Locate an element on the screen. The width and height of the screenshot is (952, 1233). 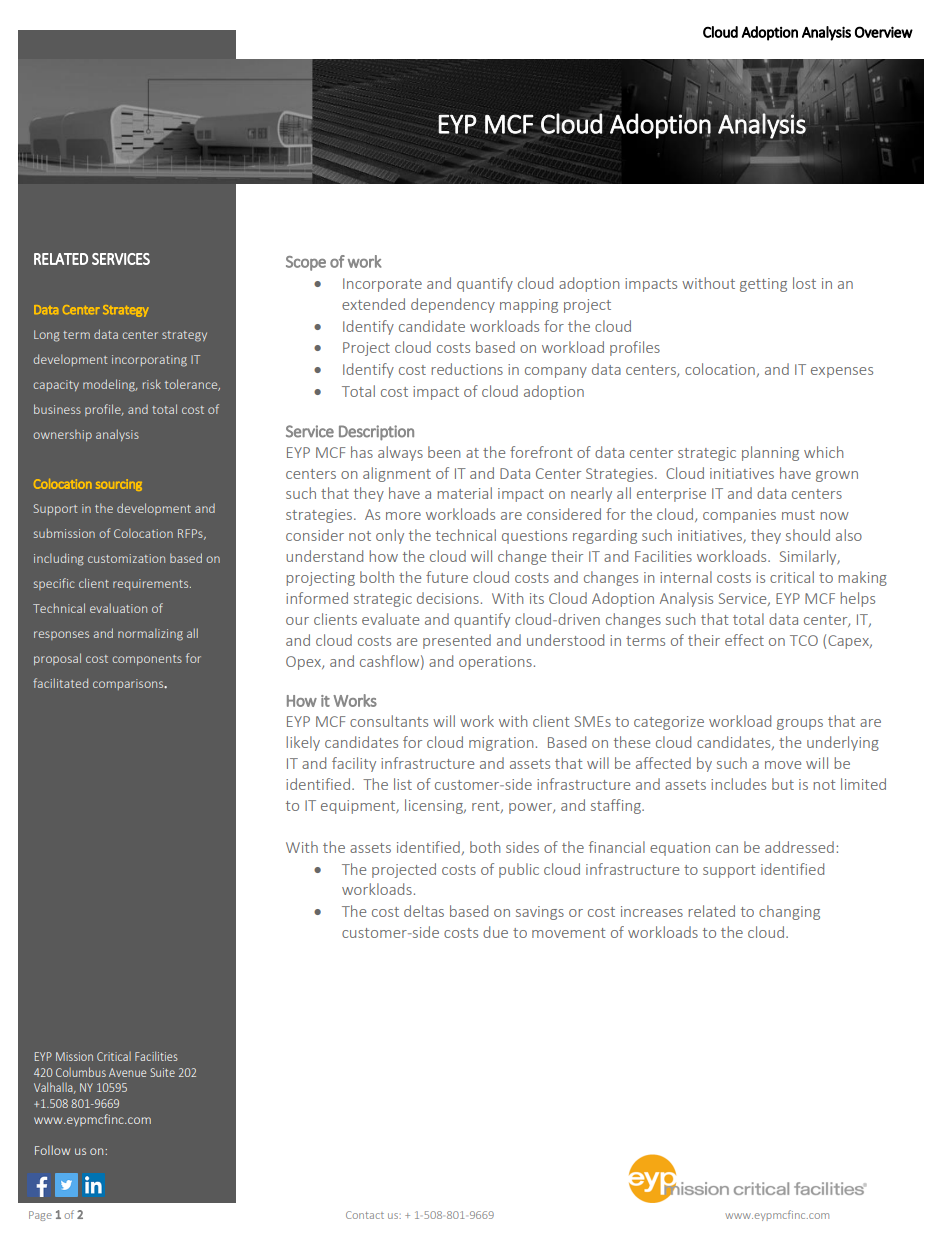
incorporating is located at coordinates (149, 361).
